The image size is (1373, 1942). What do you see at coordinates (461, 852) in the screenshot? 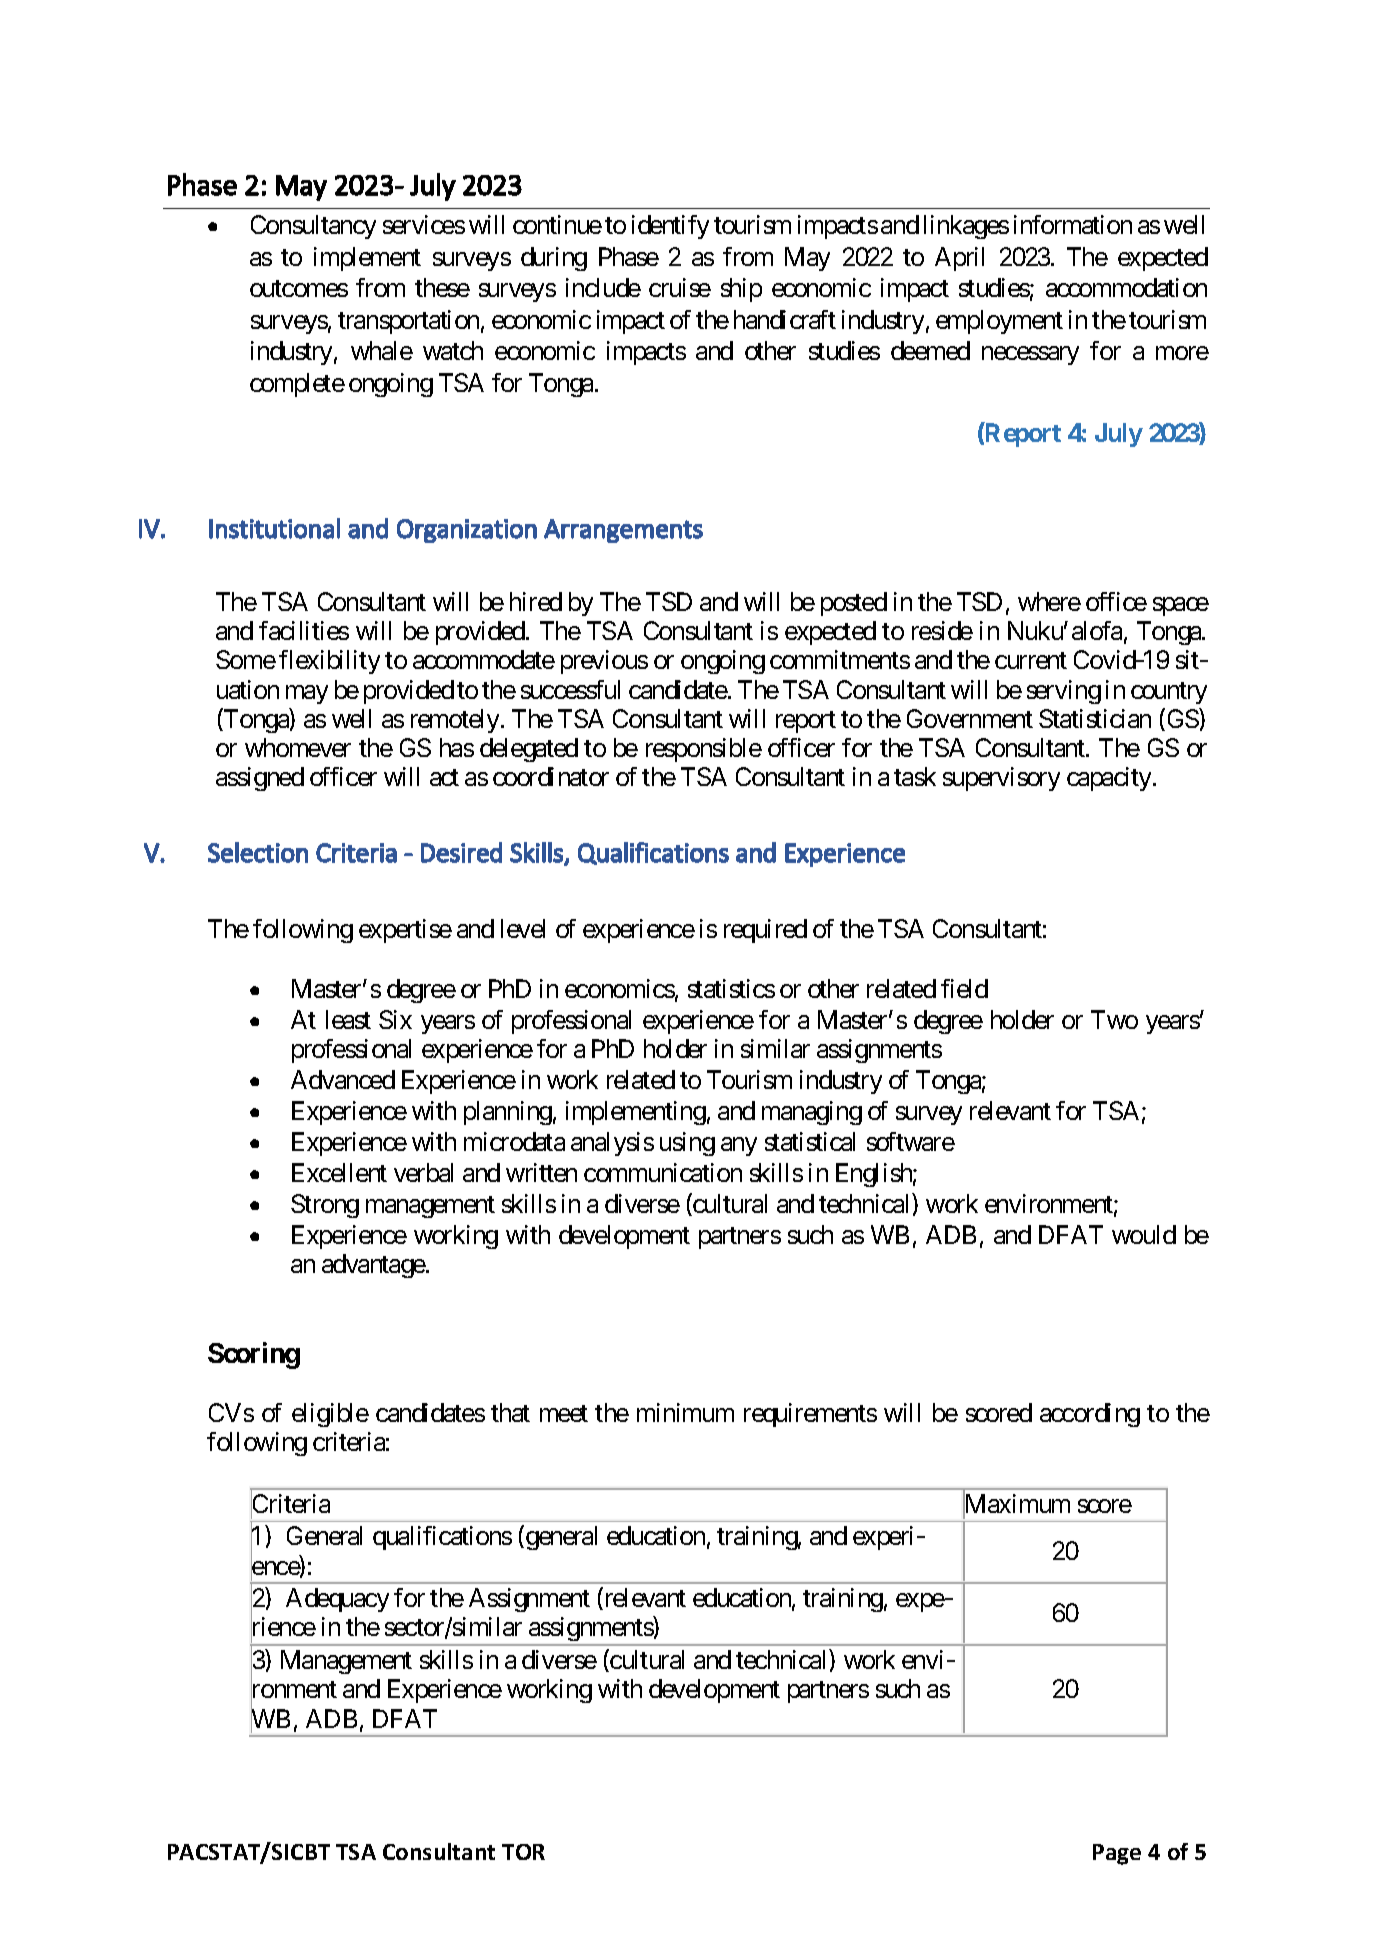
I see `Desired` at bounding box center [461, 852].
